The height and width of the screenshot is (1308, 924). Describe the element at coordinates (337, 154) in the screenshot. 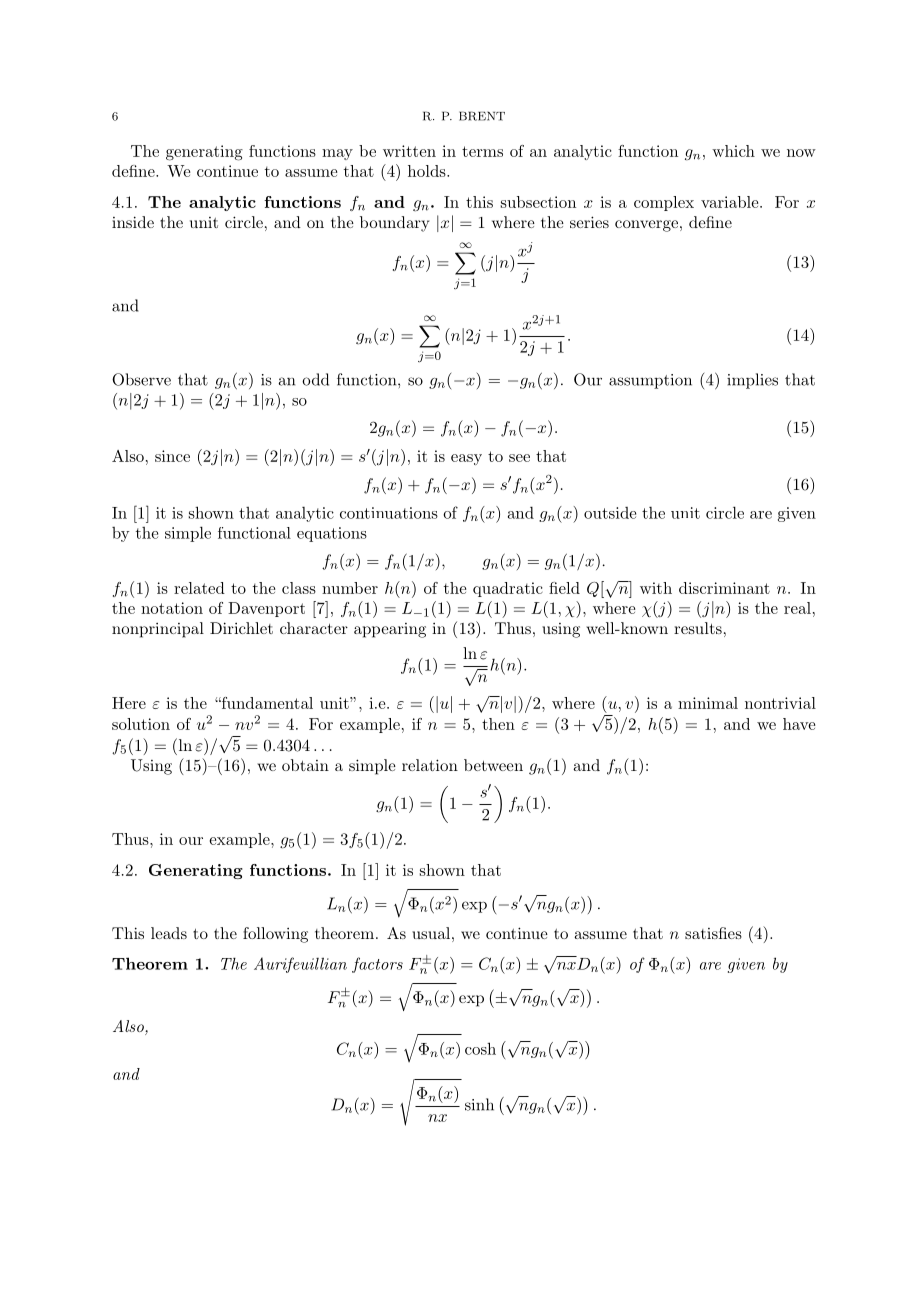

I see `may` at that location.
